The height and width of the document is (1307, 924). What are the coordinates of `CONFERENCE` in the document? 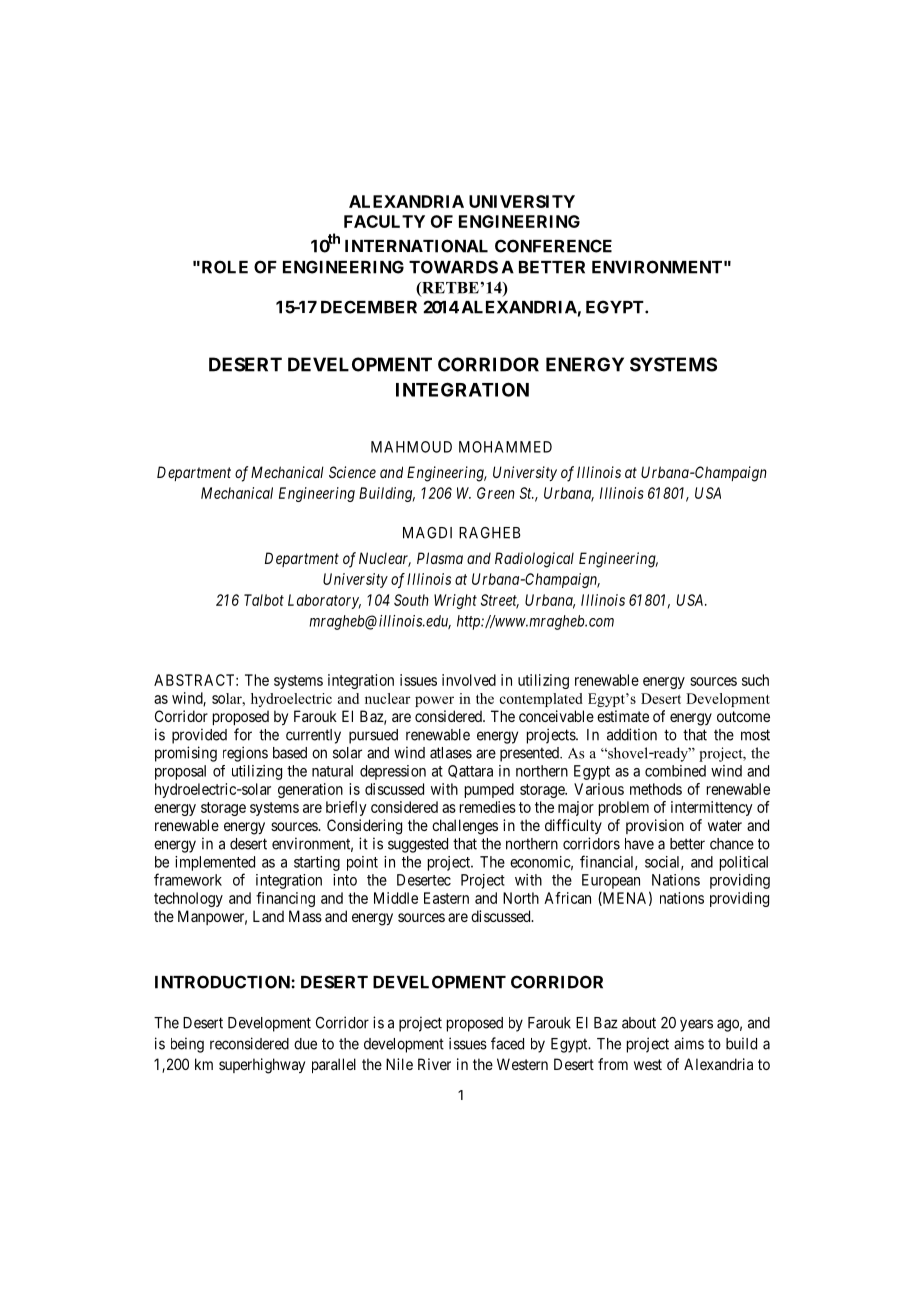 It's located at (553, 246).
